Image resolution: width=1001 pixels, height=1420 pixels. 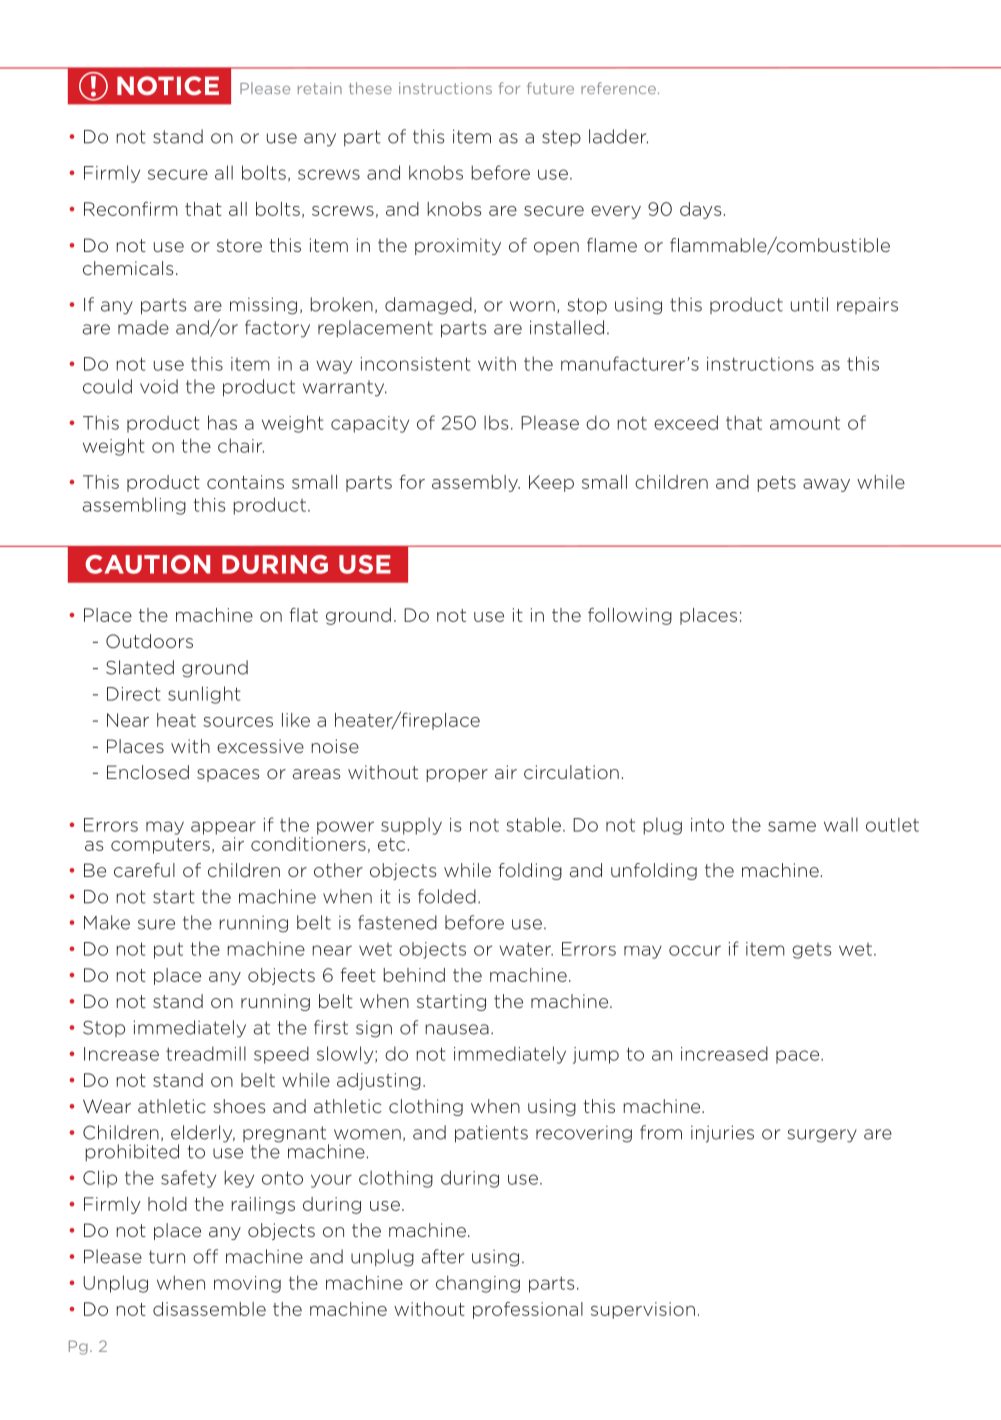 What do you see at coordinates (168, 85) in the image?
I see `NOTICE` at bounding box center [168, 85].
